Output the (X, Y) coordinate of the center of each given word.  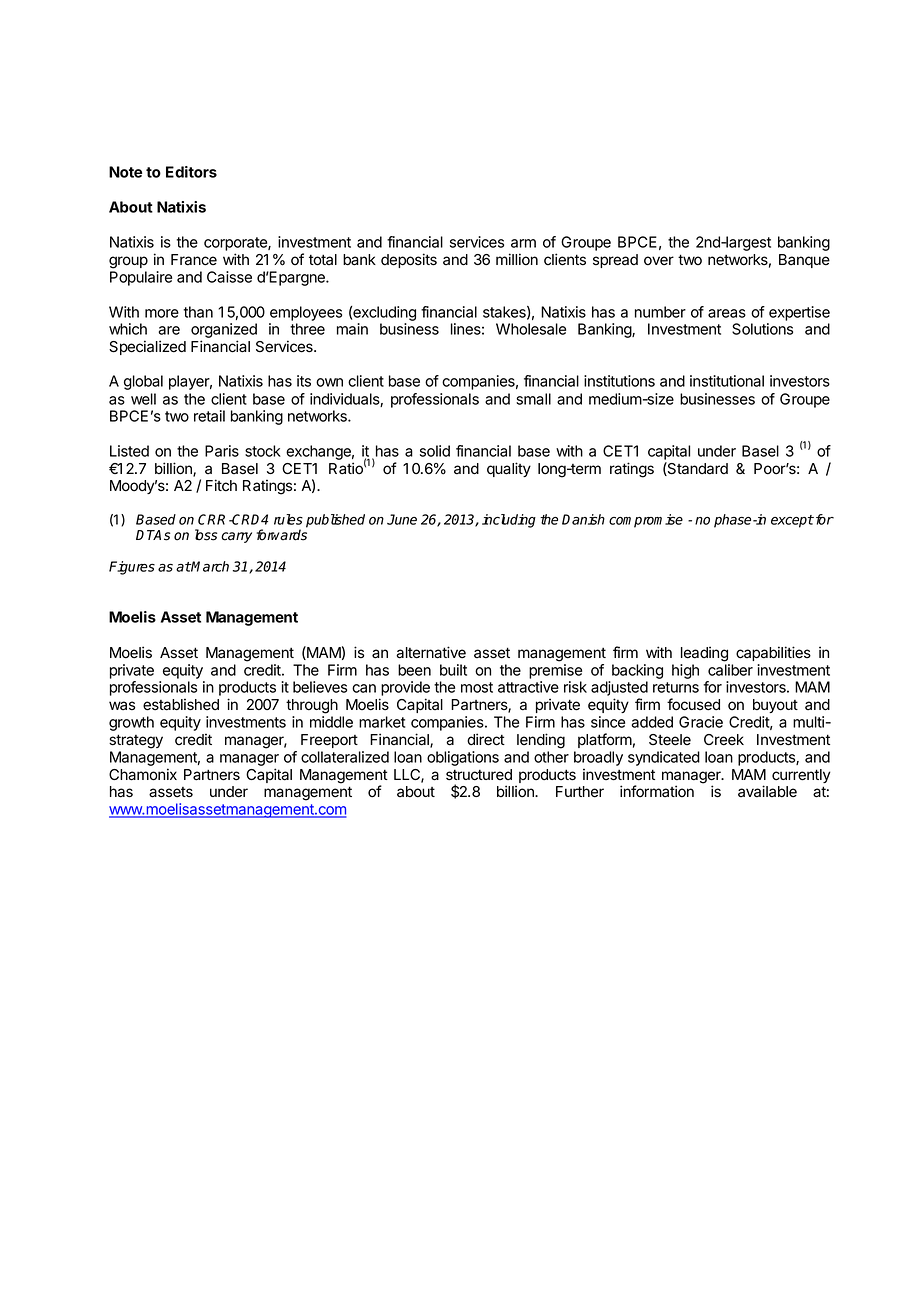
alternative (431, 652)
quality (509, 469)
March (209, 566)
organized (224, 332)
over (659, 261)
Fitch (221, 485)
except (792, 521)
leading (704, 654)
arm (523, 243)
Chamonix (143, 774)
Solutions (762, 329)
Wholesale (531, 329)
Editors (191, 172)
